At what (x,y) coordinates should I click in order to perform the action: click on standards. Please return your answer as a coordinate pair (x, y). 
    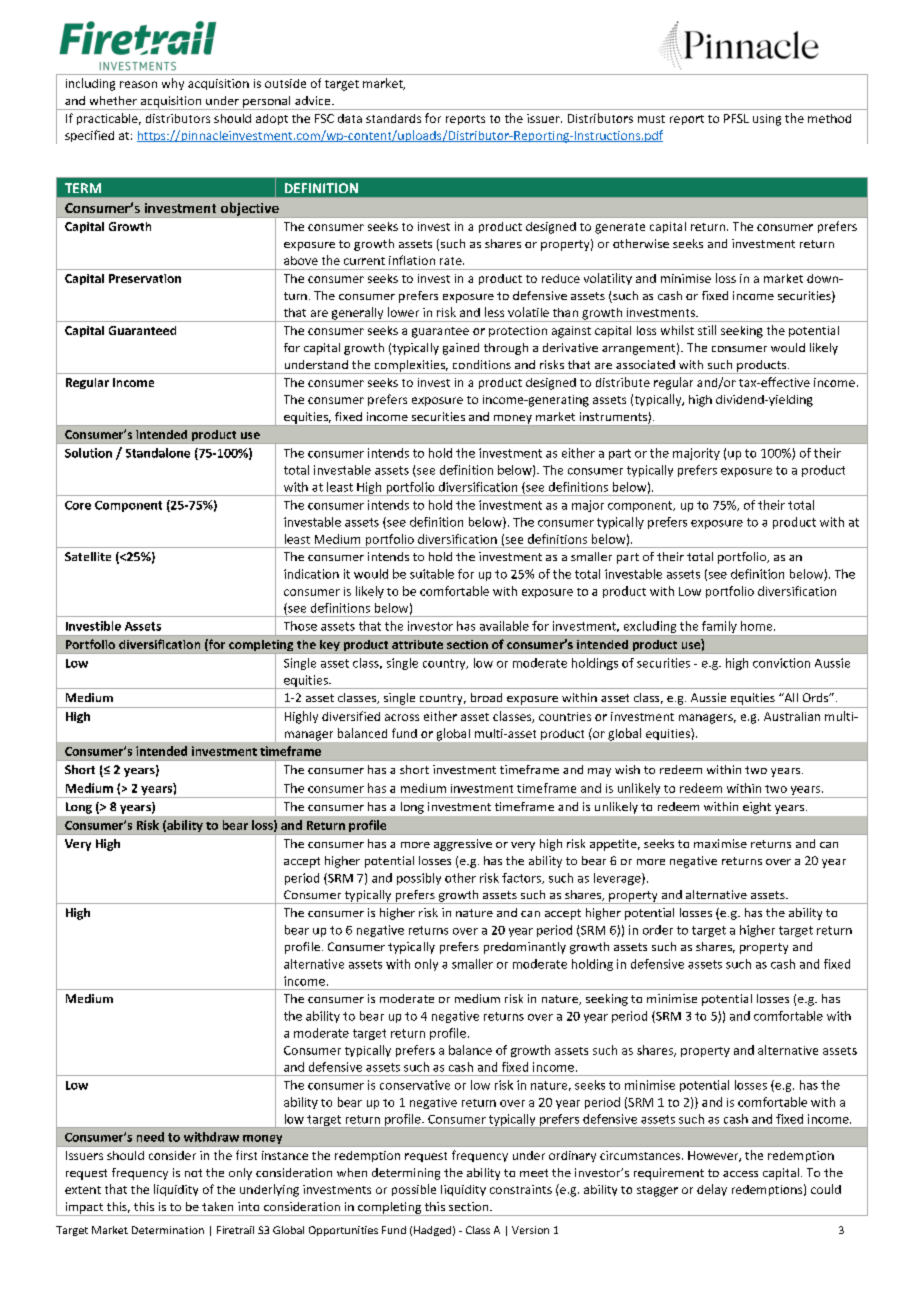
    Looking at the image, I should click on (393, 118).
